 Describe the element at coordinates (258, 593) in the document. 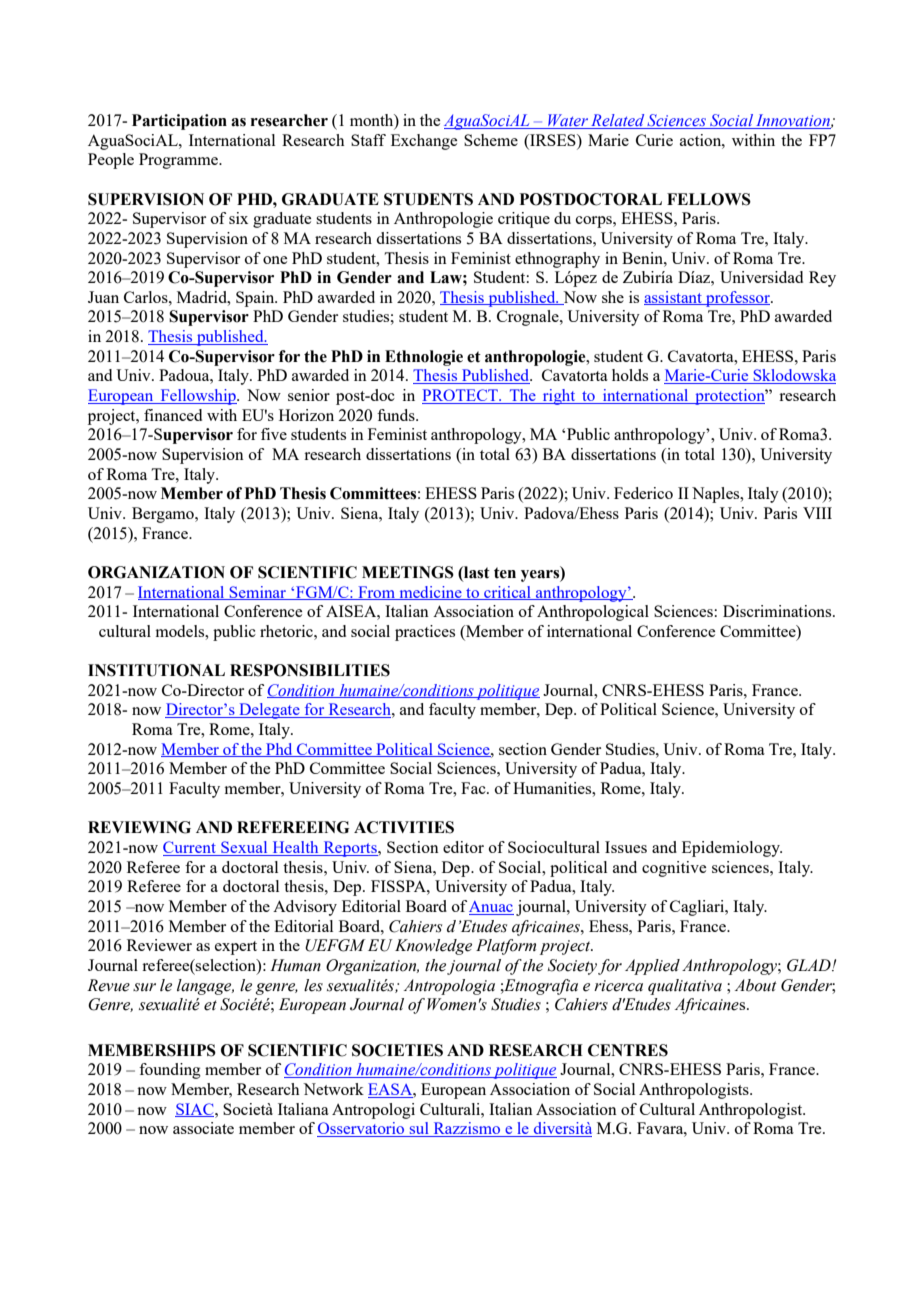

I see `Seminar` at that location.
